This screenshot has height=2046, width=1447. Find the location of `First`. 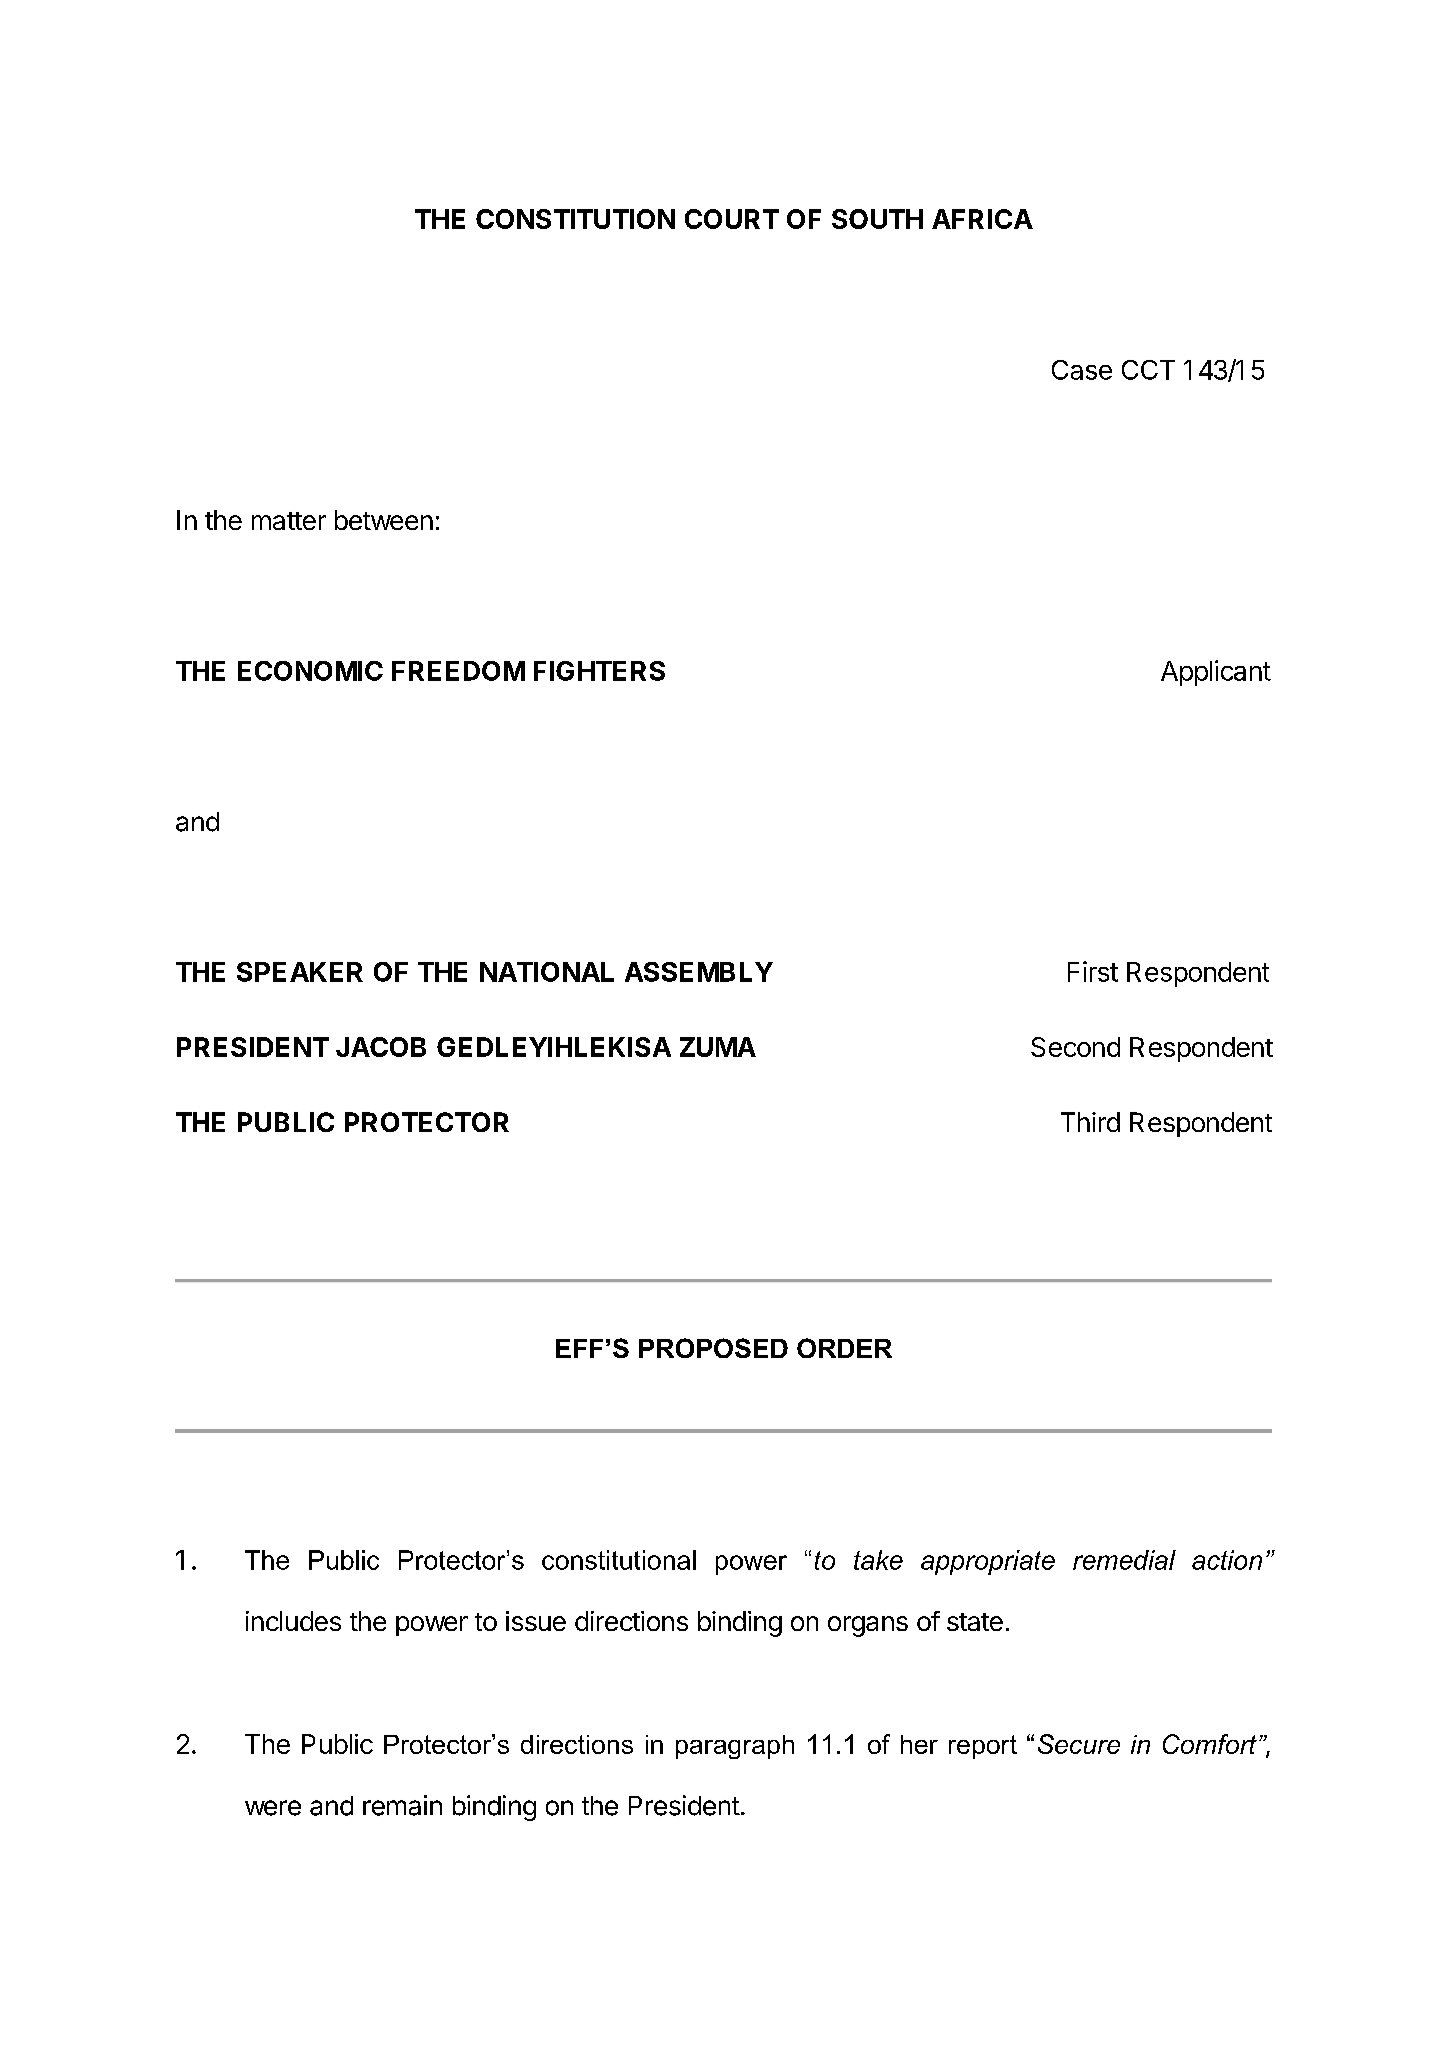

First is located at coordinates (1093, 971).
